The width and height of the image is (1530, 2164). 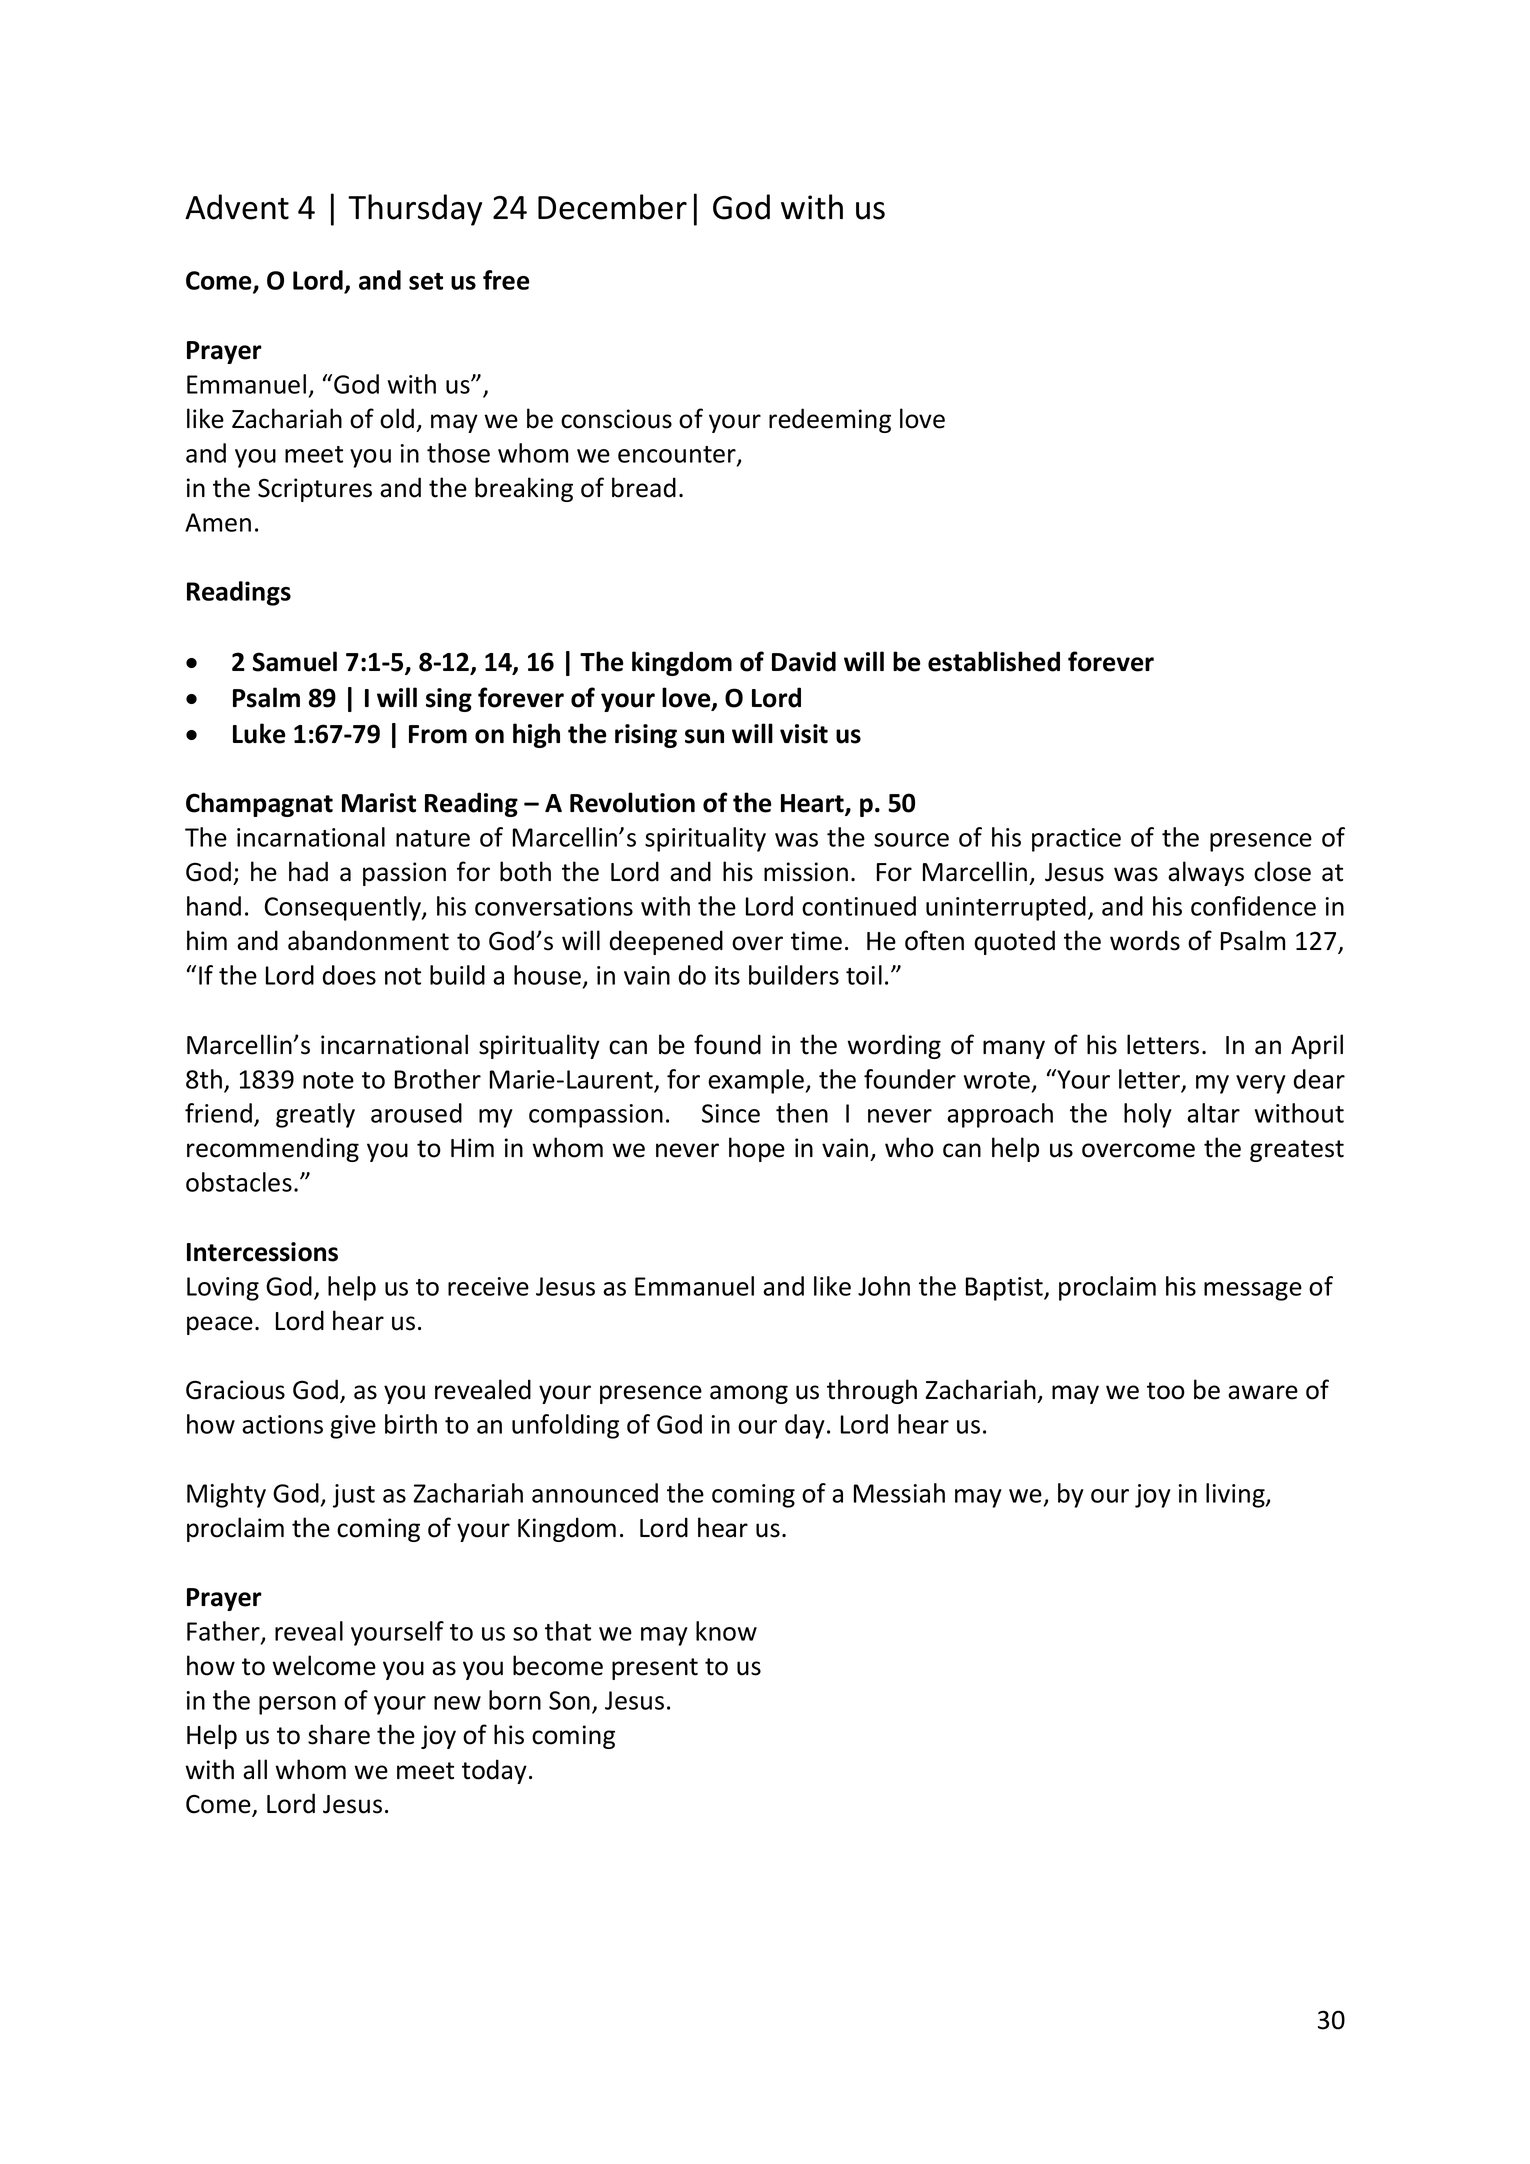 What do you see at coordinates (339, 1734) in the image?
I see `share` at bounding box center [339, 1734].
